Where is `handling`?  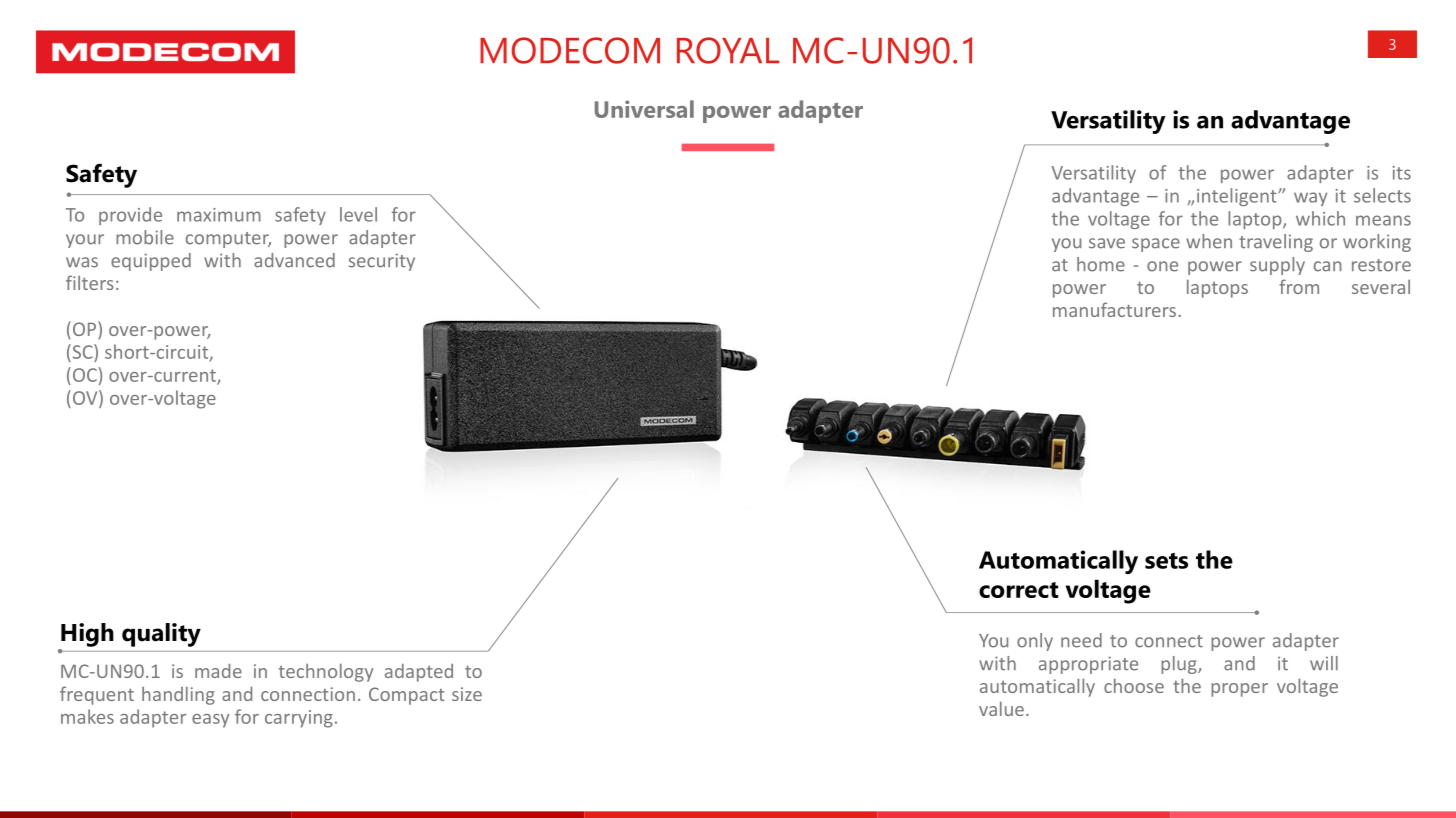
handling is located at coordinates (178, 695).
